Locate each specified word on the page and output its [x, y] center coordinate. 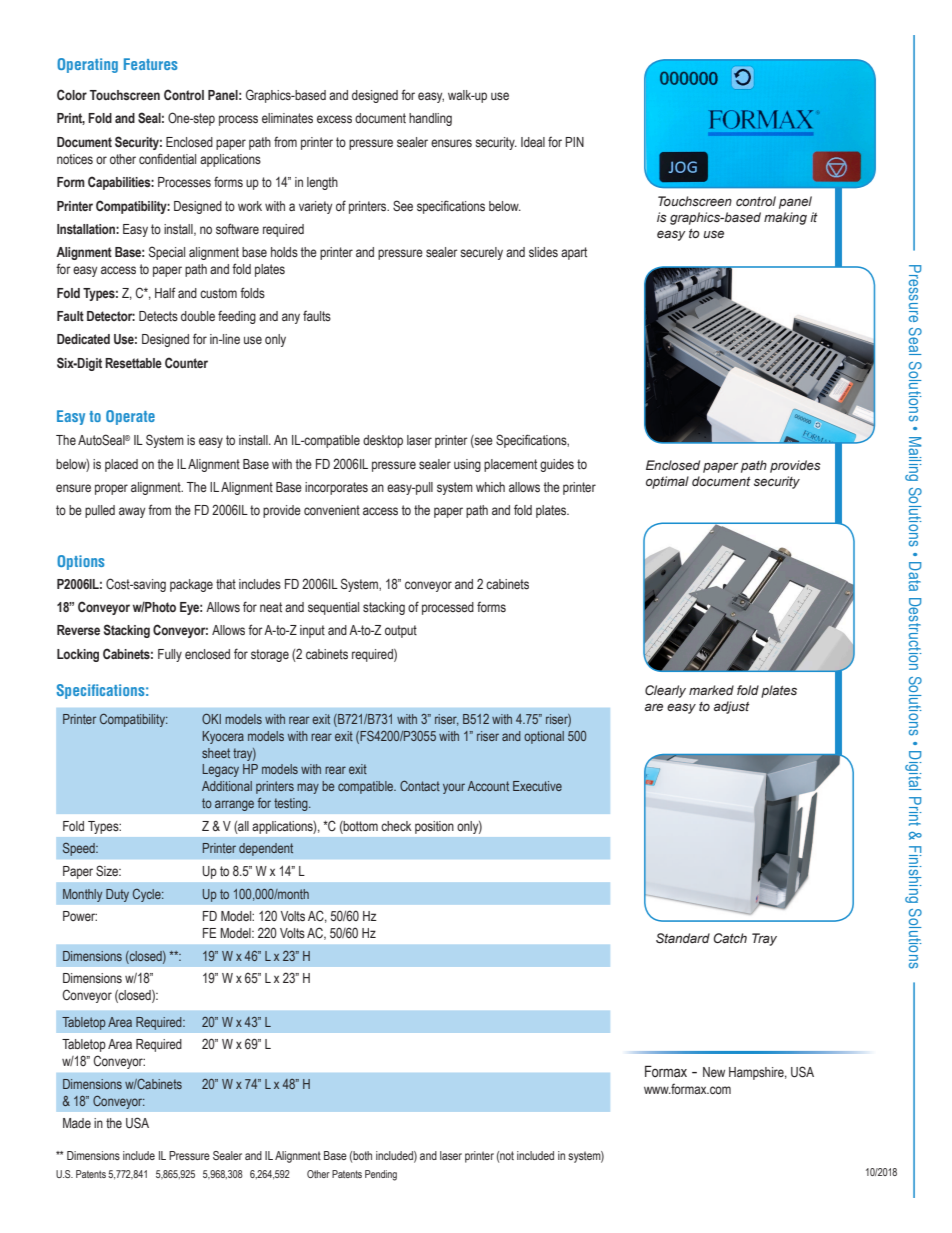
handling [430, 119]
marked [711, 690]
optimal [667, 482]
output [401, 631]
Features [150, 64]
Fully [170, 655]
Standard [683, 938]
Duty [117, 895]
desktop [383, 441]
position [434, 827]
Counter [186, 362]
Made [77, 1123]
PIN [574, 142]
